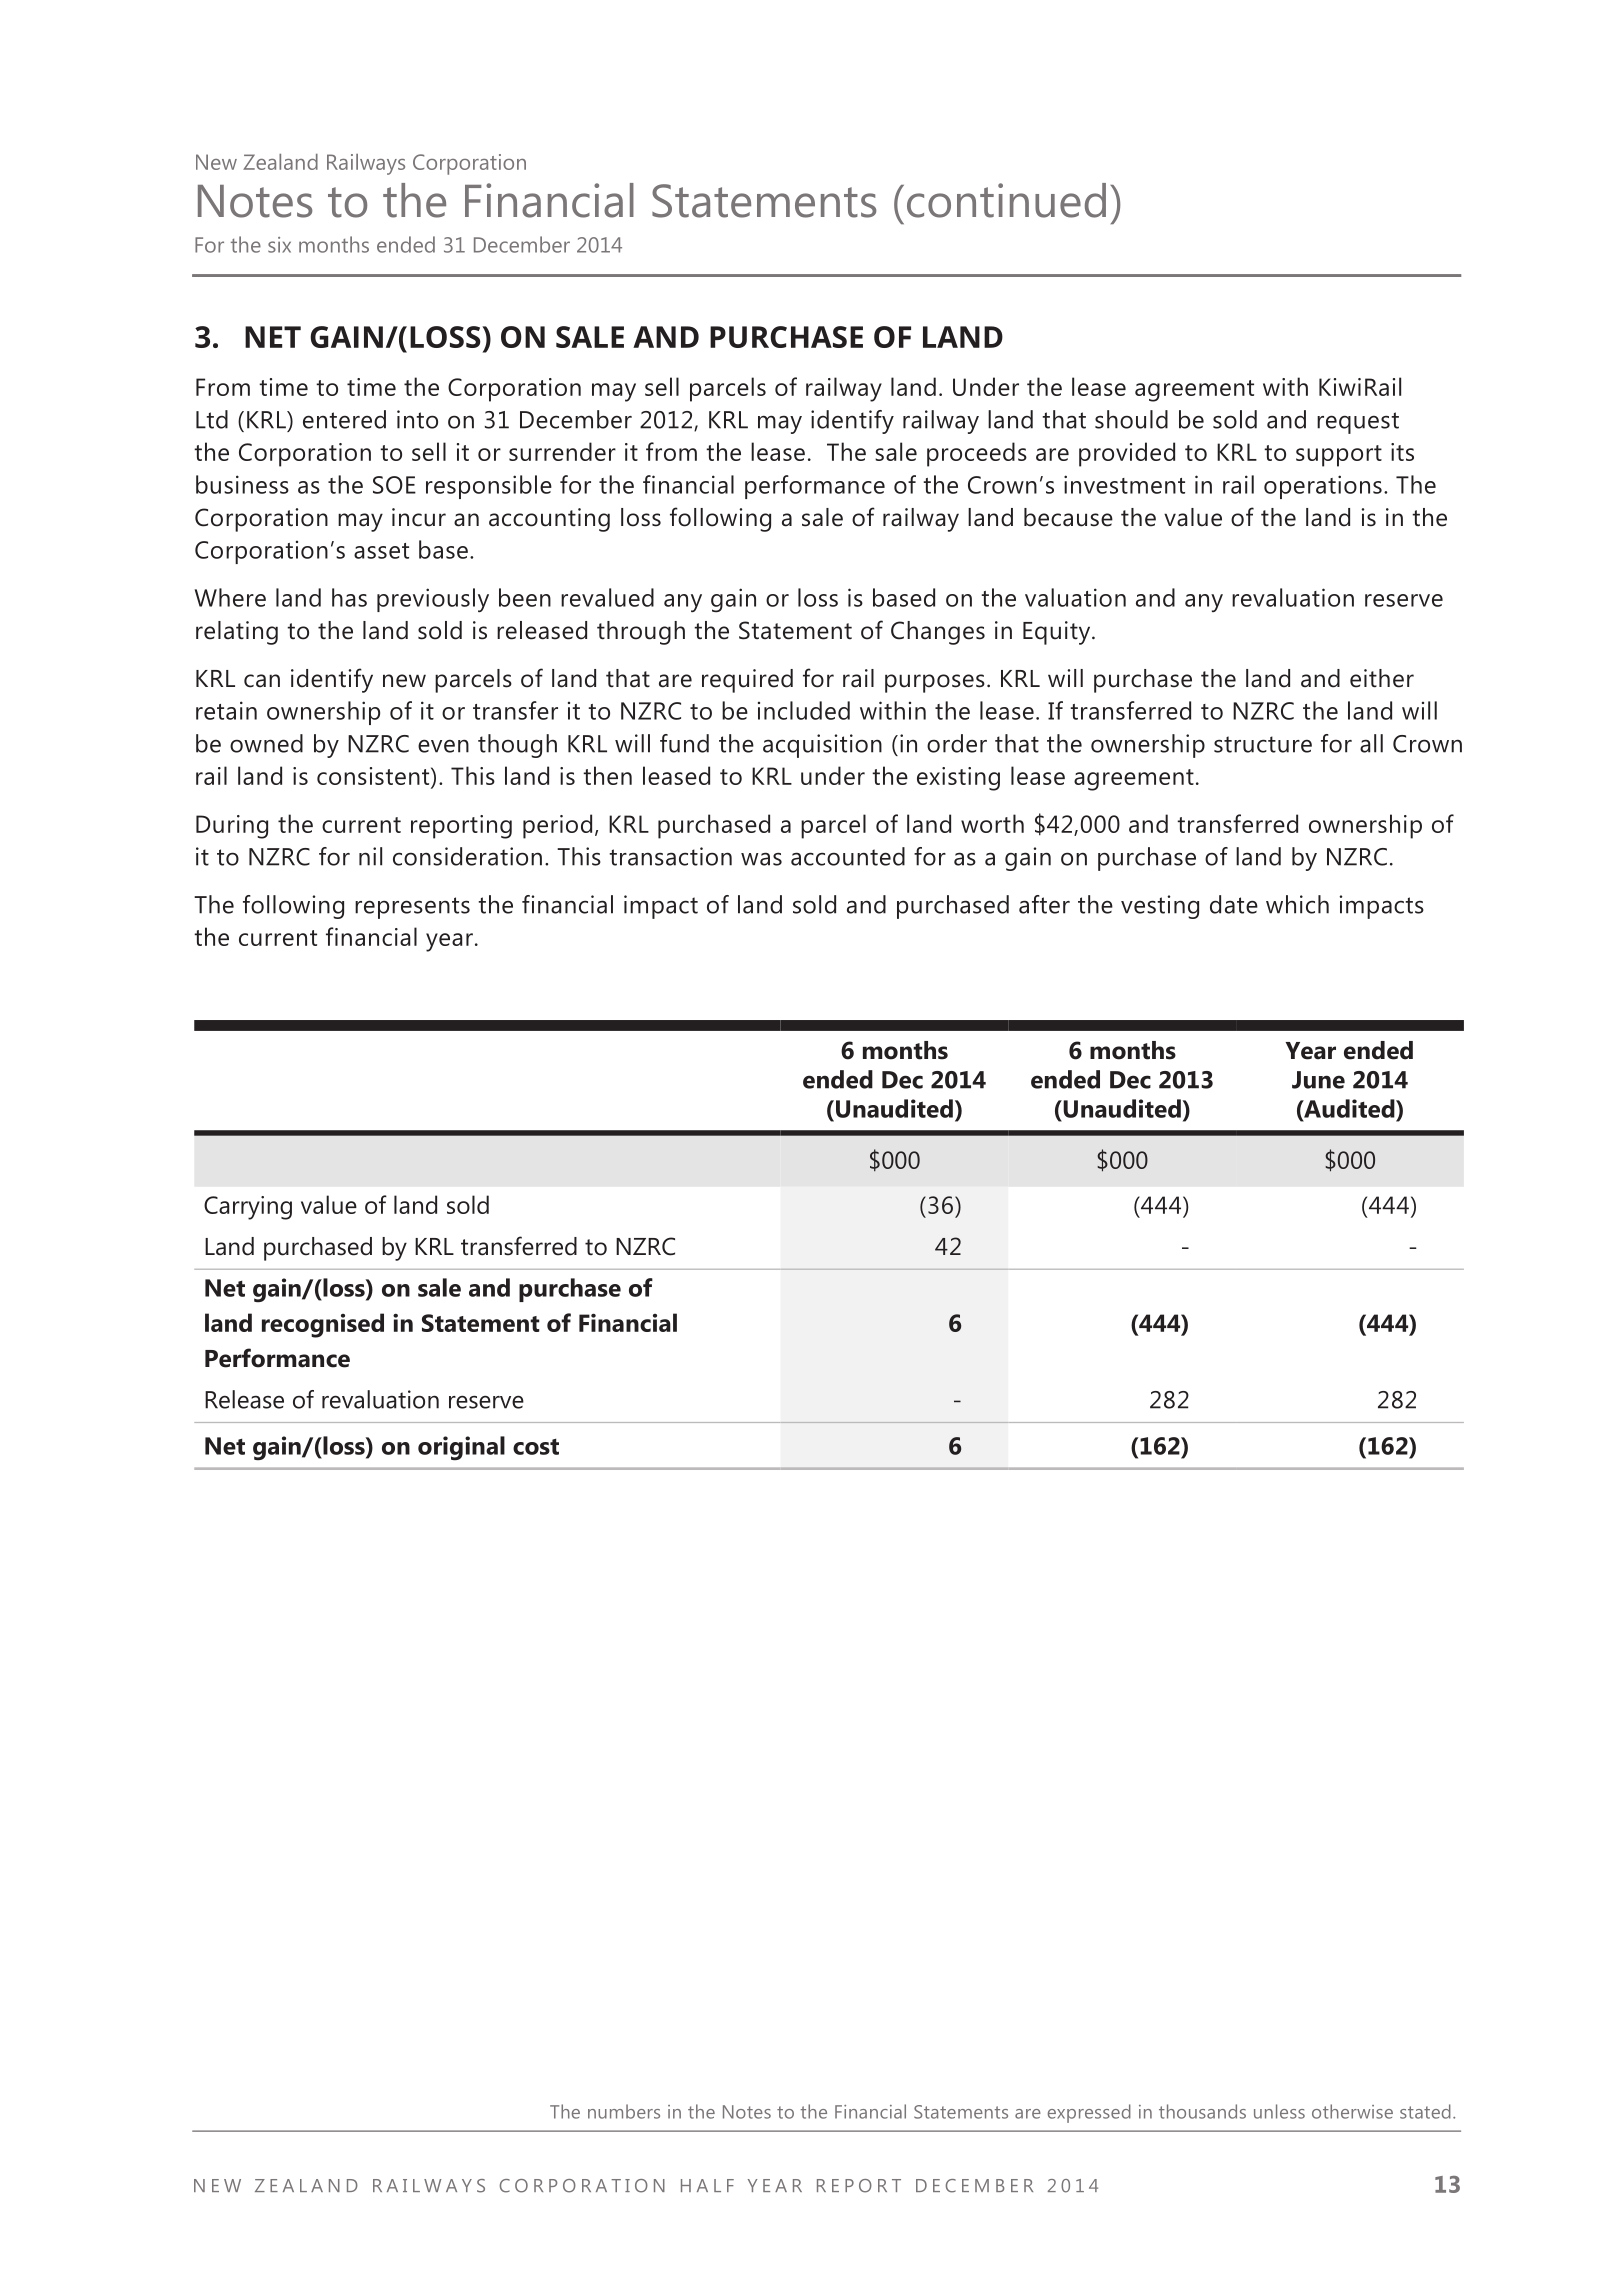  Describe the element at coordinates (248, 1208) in the document. I see `Carrying` at that location.
